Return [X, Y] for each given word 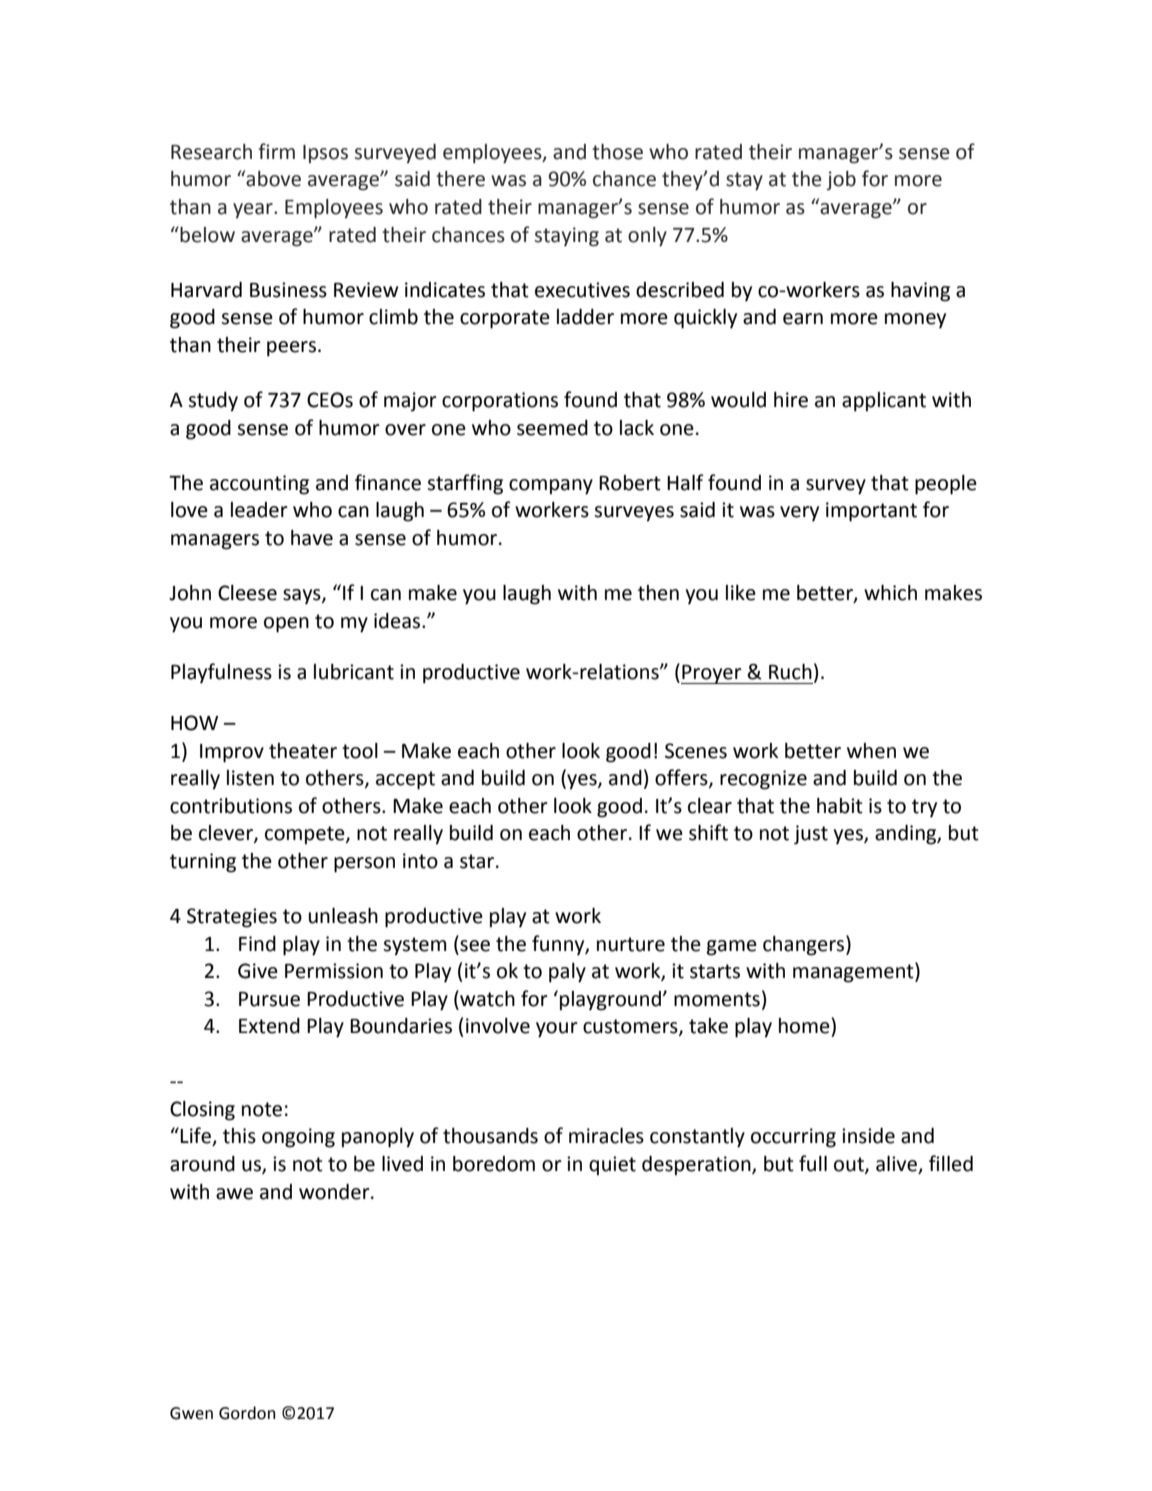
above [273, 179]
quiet [612, 1165]
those [617, 152]
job [841, 180]
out [850, 1165]
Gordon [247, 1413]
